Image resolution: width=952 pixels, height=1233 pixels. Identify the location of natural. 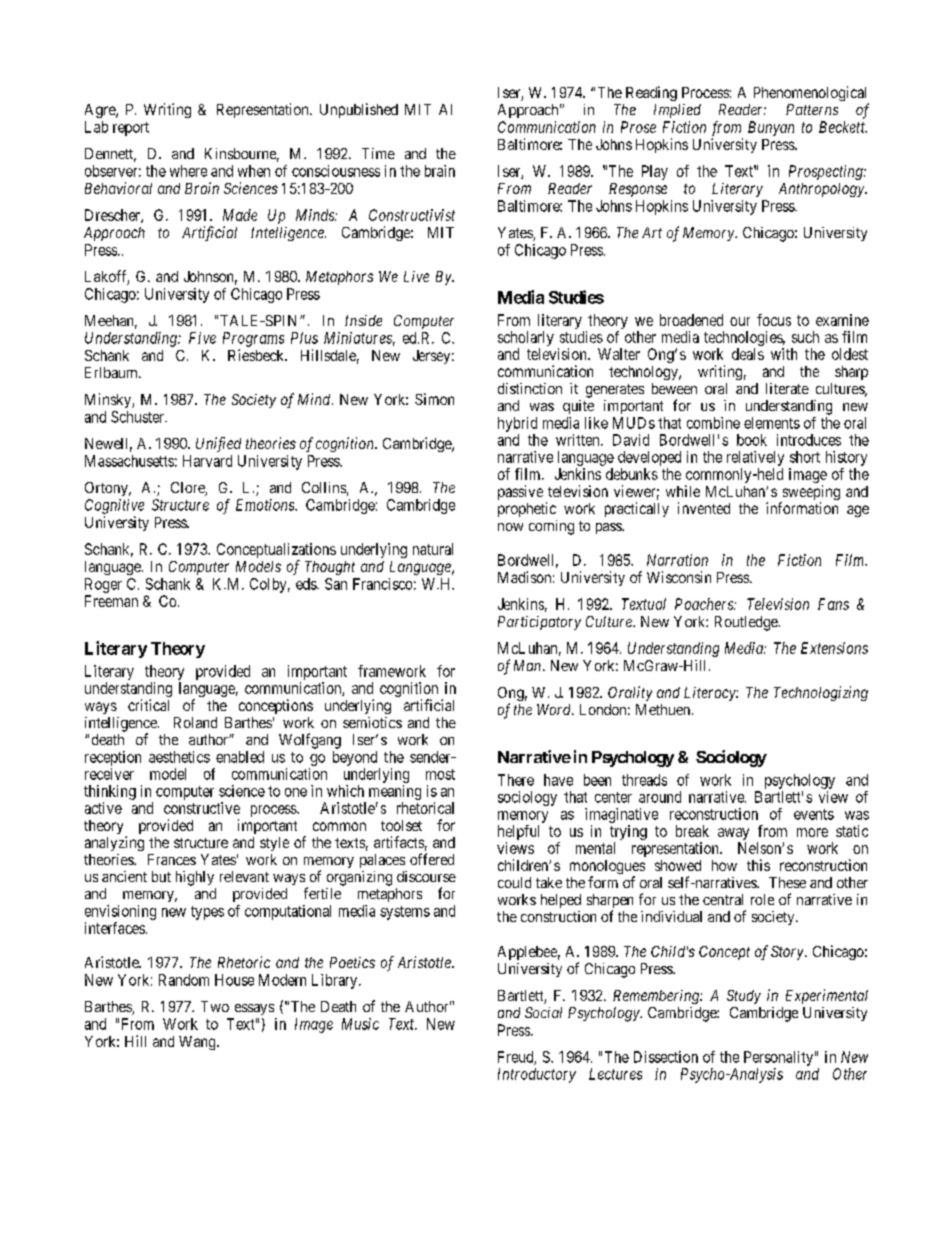
(433, 549).
